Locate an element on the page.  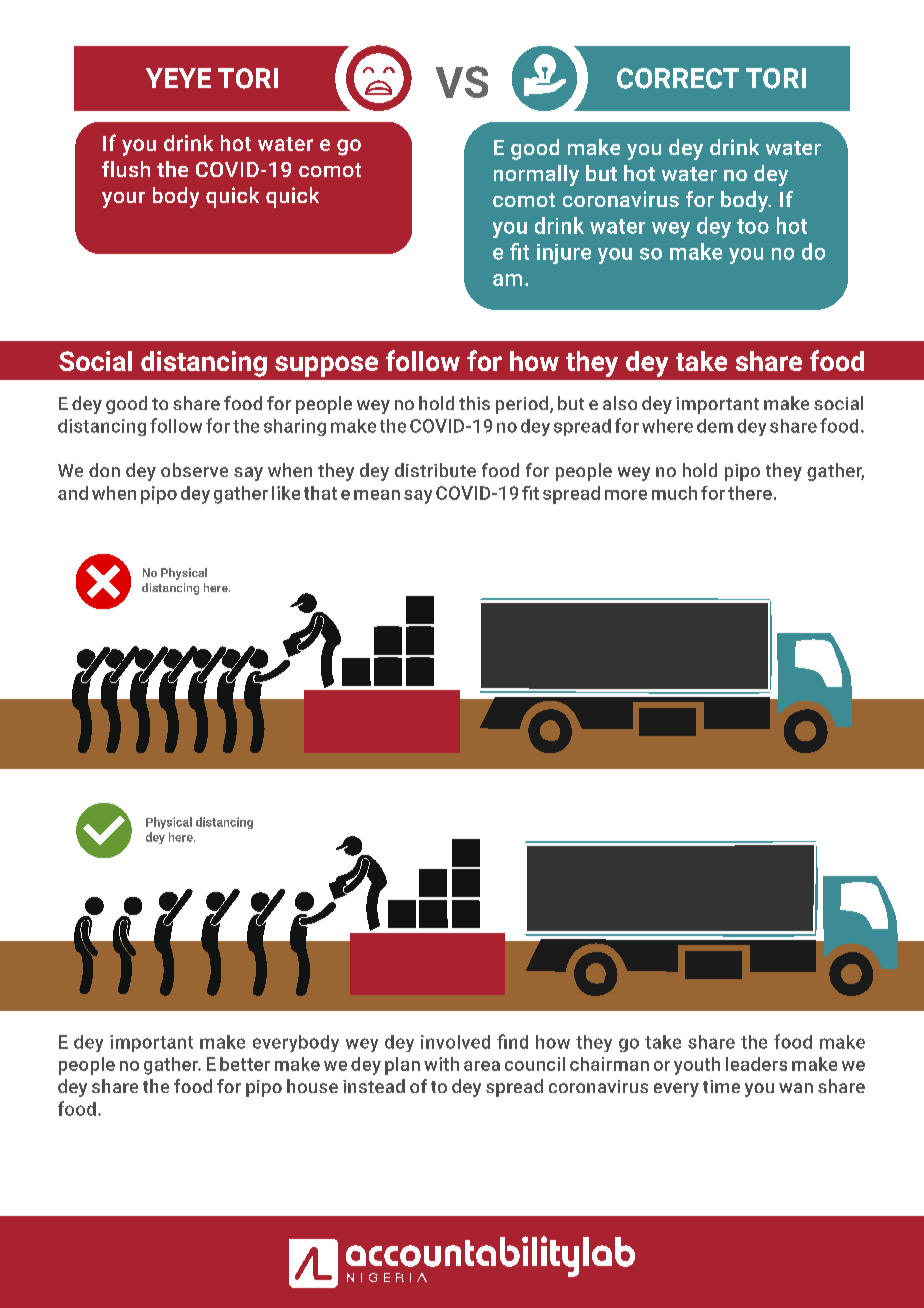
much is located at coordinates (674, 493).
